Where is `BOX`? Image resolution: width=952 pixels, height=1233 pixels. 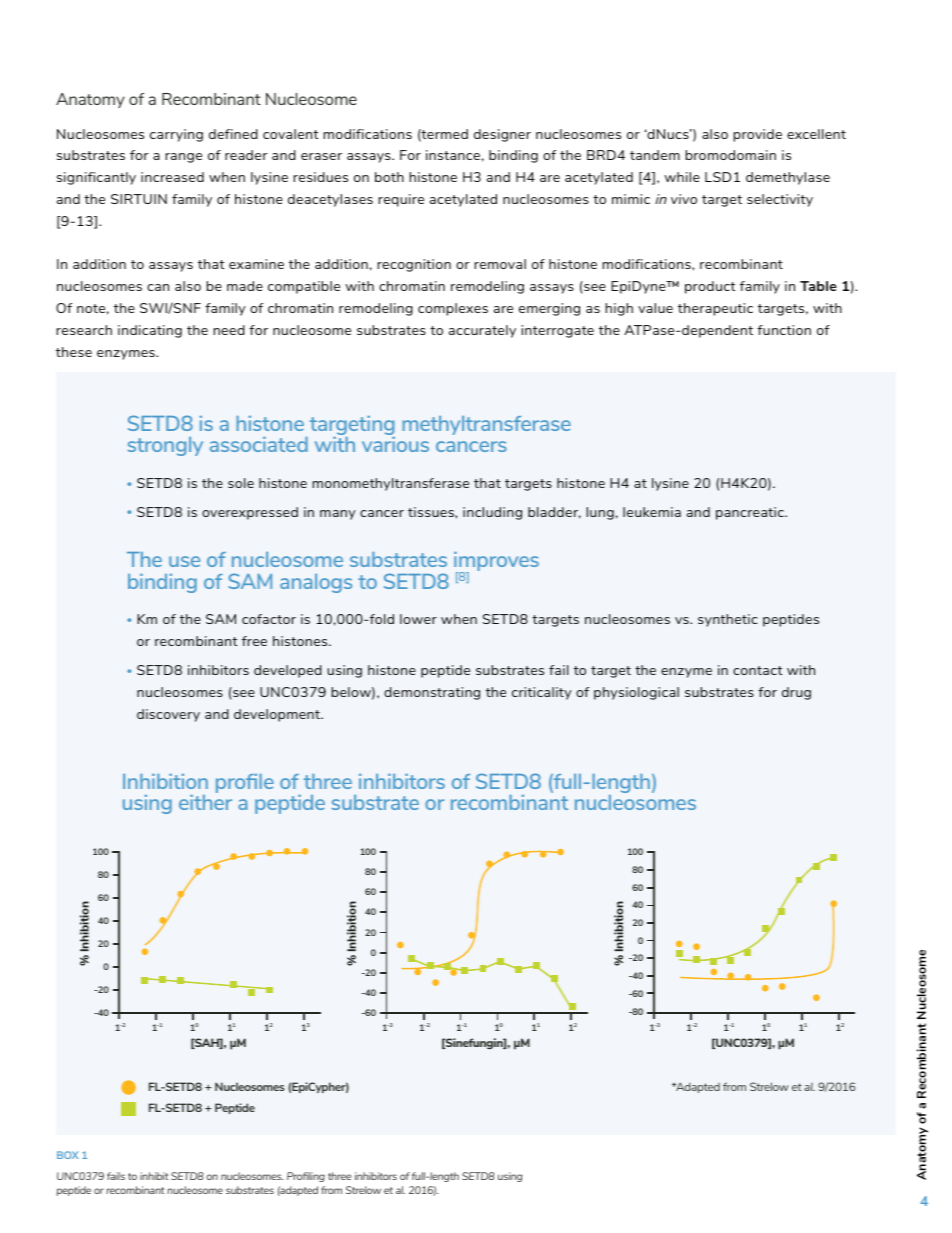 BOX is located at coordinates (68, 1155).
